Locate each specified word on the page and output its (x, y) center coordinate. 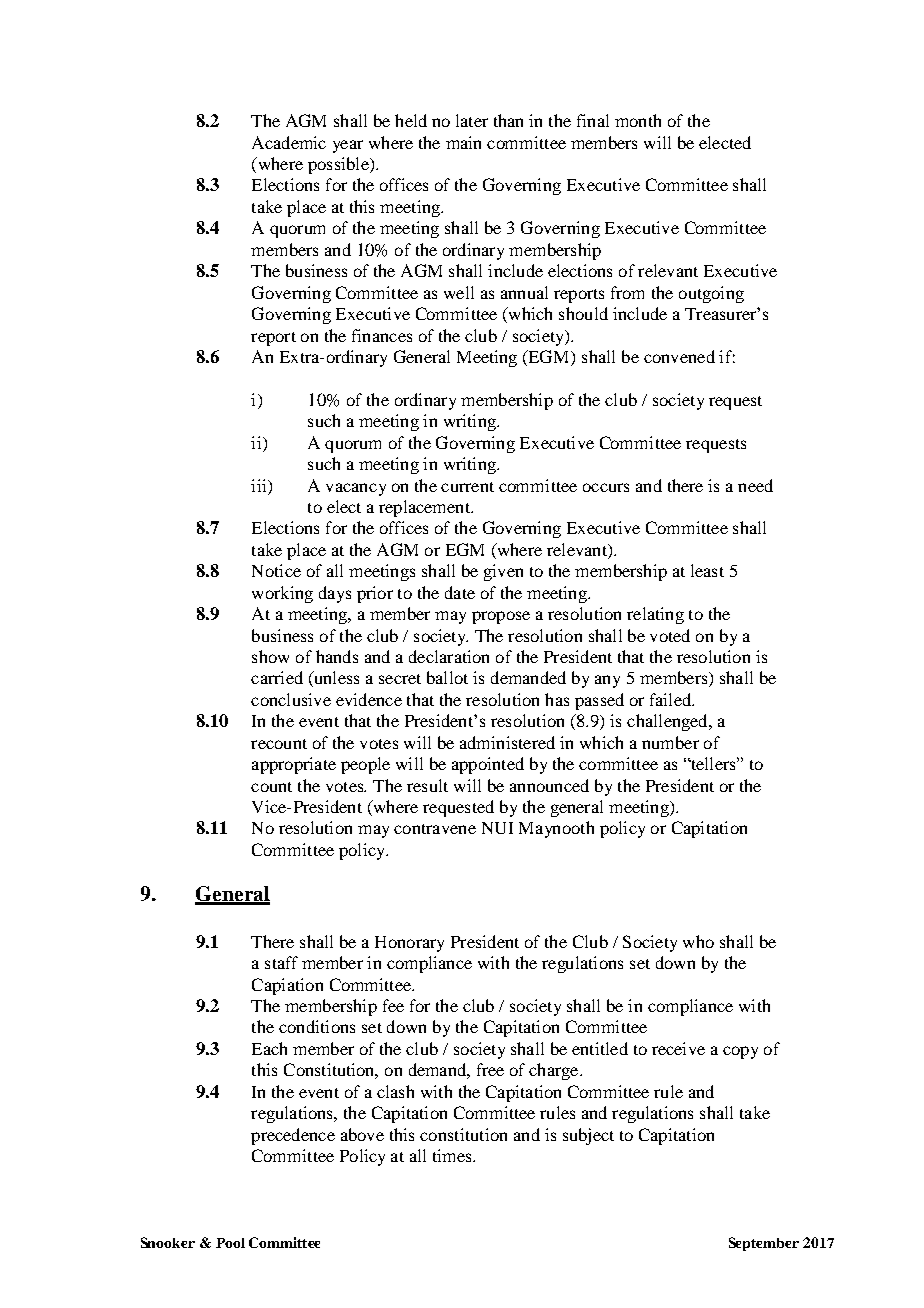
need (755, 485)
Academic (289, 142)
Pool (230, 1243)
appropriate (294, 765)
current (467, 487)
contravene (435, 829)
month (638, 120)
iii (260, 485)
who (698, 941)
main (463, 142)
